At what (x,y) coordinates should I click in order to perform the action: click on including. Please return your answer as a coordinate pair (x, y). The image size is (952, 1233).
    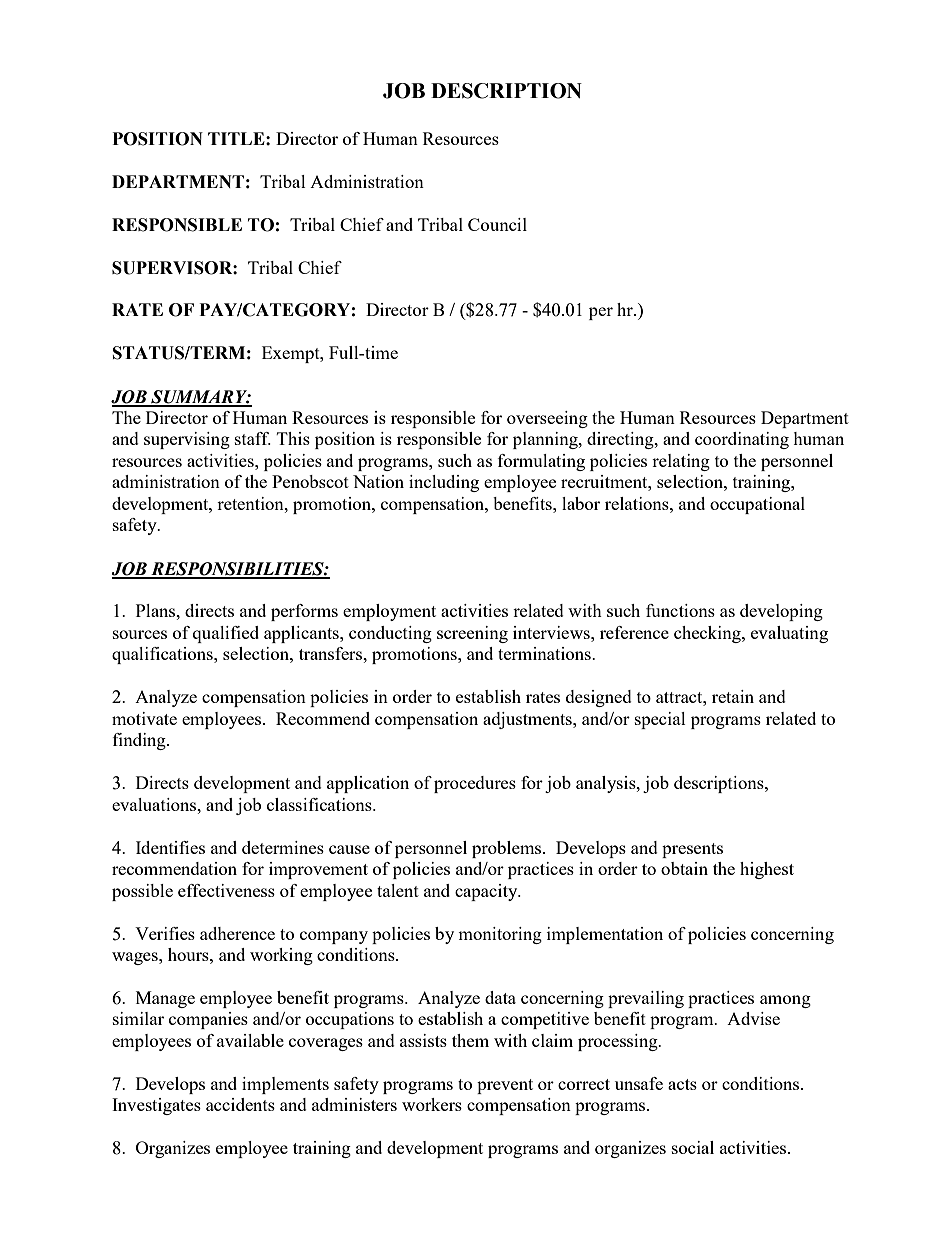
    Looking at the image, I should click on (444, 483).
